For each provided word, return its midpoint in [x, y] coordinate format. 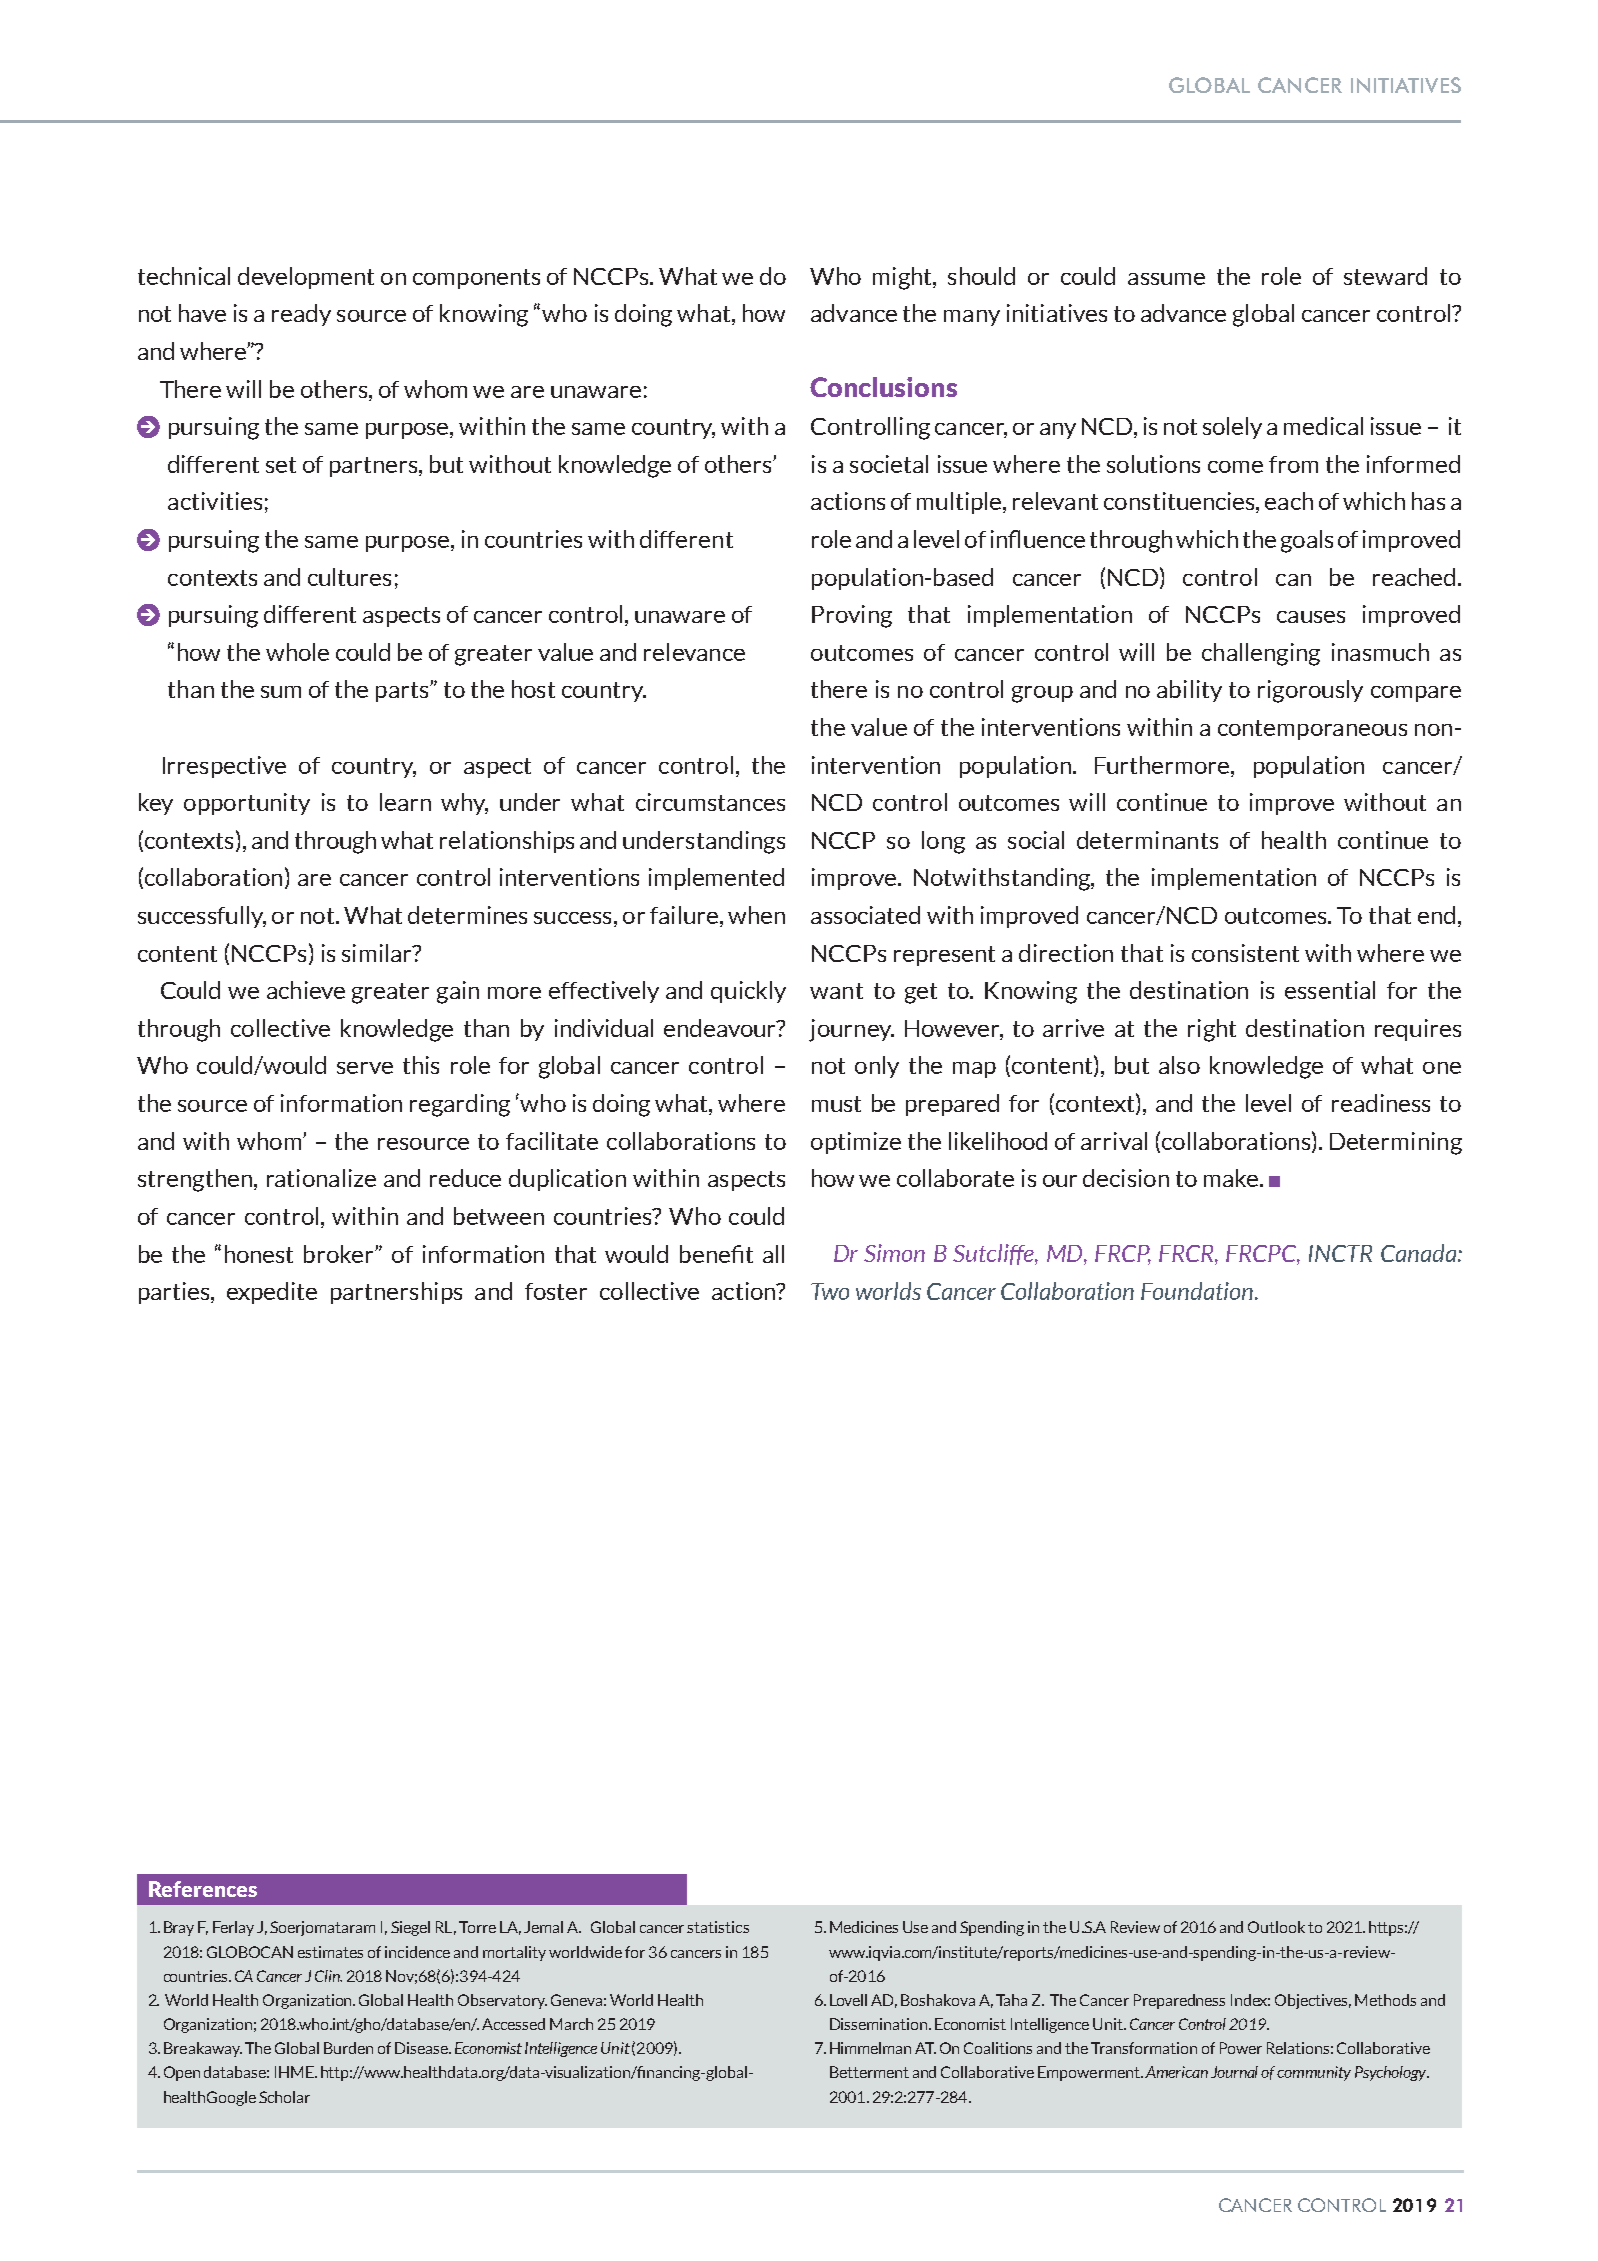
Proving [852, 616]
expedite [272, 1293]
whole [297, 652]
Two [830, 1291]
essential [1330, 990]
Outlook [1276, 1927]
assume [1166, 279]
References [203, 1889]
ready [301, 315]
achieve [306, 990]
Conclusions [883, 387]
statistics [718, 1927]
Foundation [1197, 1291]
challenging [1261, 654]
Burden [348, 2048]
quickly [748, 992]
